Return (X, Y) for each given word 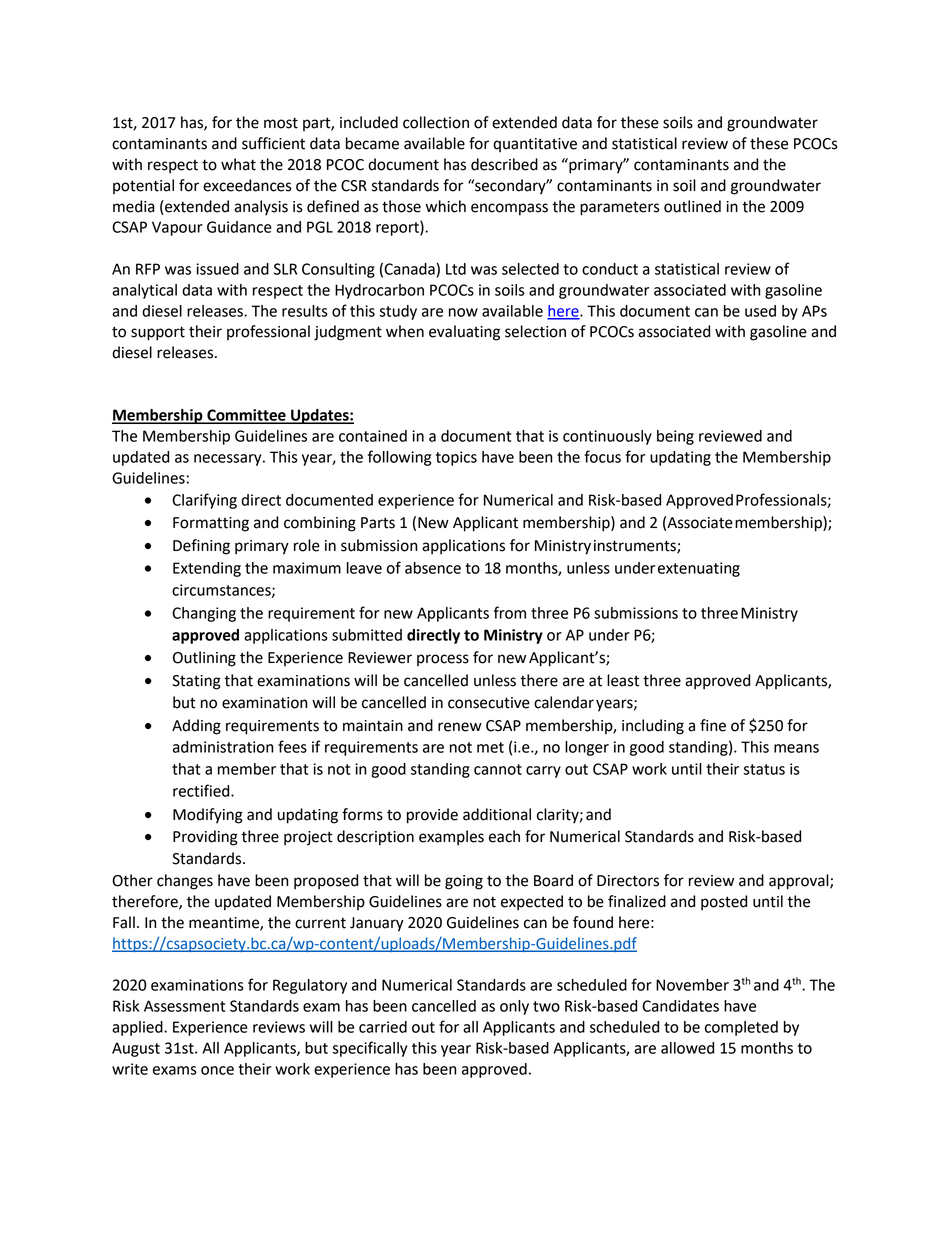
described (504, 164)
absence (433, 568)
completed (741, 1028)
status (764, 769)
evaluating (464, 333)
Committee (246, 416)
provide (432, 816)
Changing (204, 614)
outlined (692, 206)
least (623, 680)
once (217, 1070)
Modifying (208, 816)
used (760, 311)
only (514, 1007)
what (238, 164)
